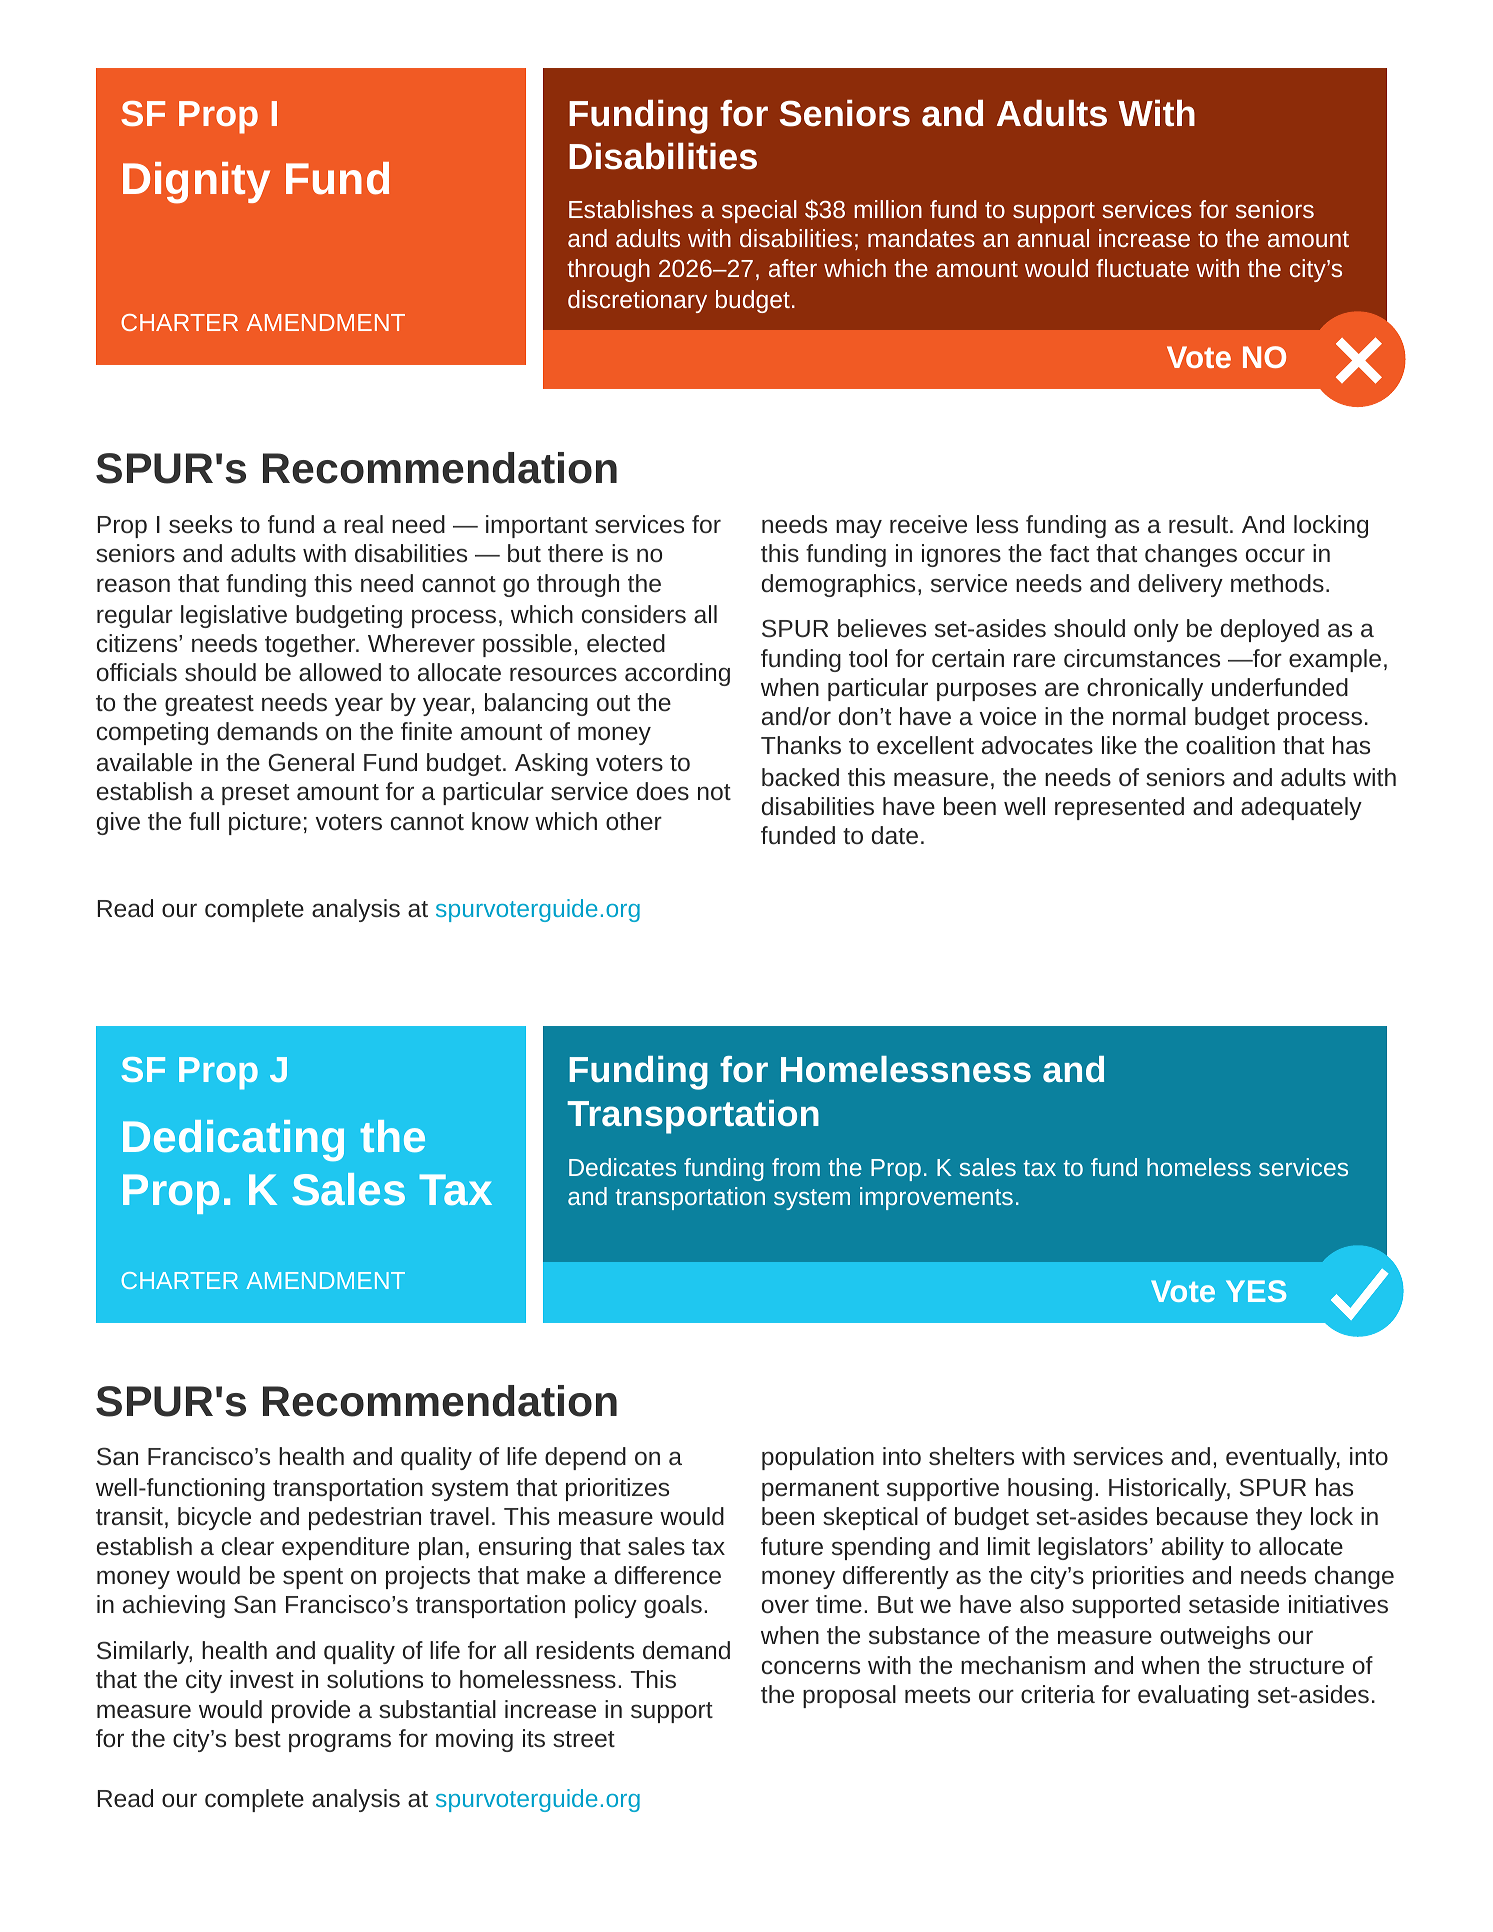 The image size is (1493, 1932). I want to click on Dignity, so click(196, 183).
